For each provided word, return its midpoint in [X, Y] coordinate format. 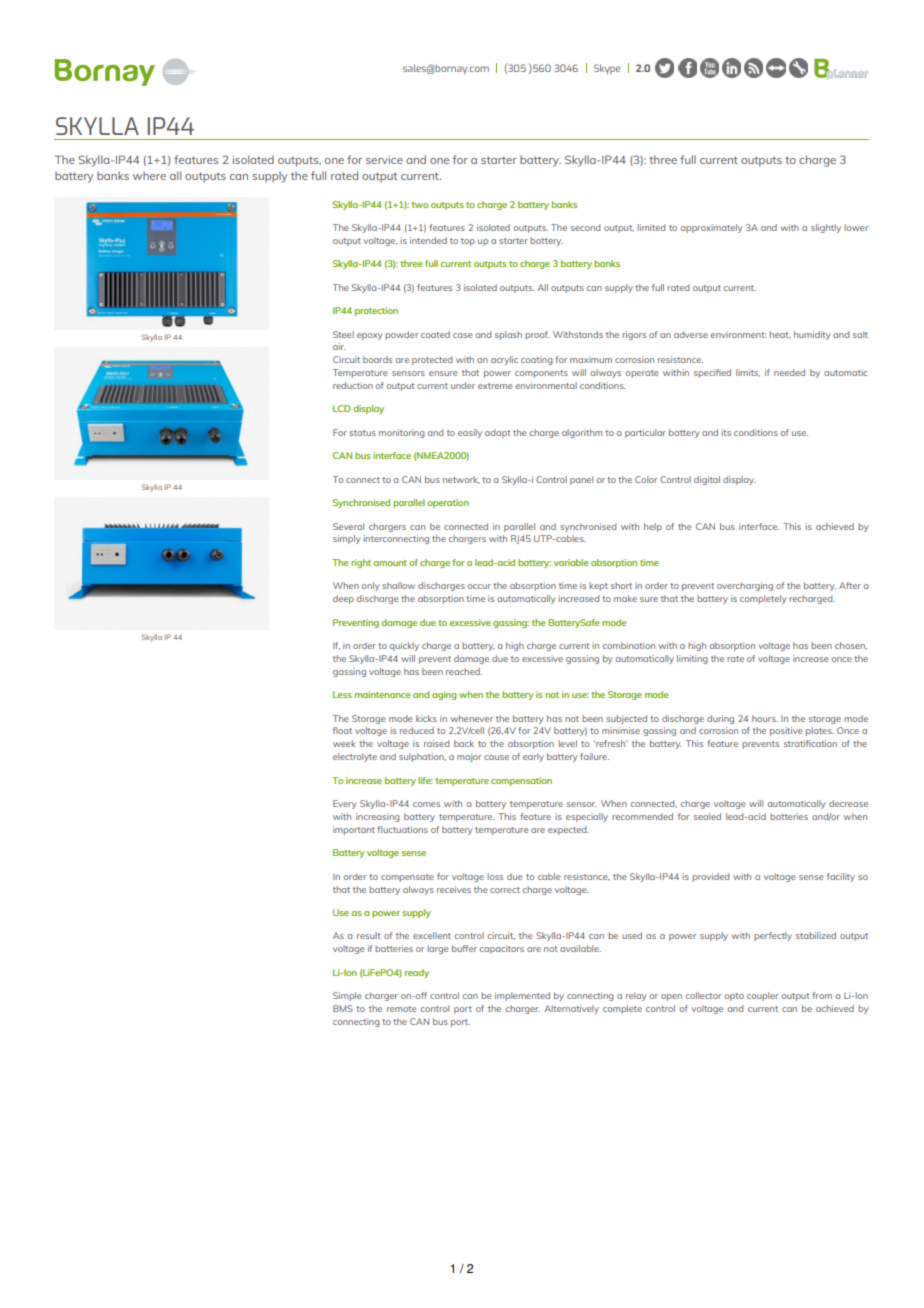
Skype [607, 69]
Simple [347, 996]
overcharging [745, 586]
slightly [826, 228]
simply [347, 539]
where [149, 175]
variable [571, 562]
